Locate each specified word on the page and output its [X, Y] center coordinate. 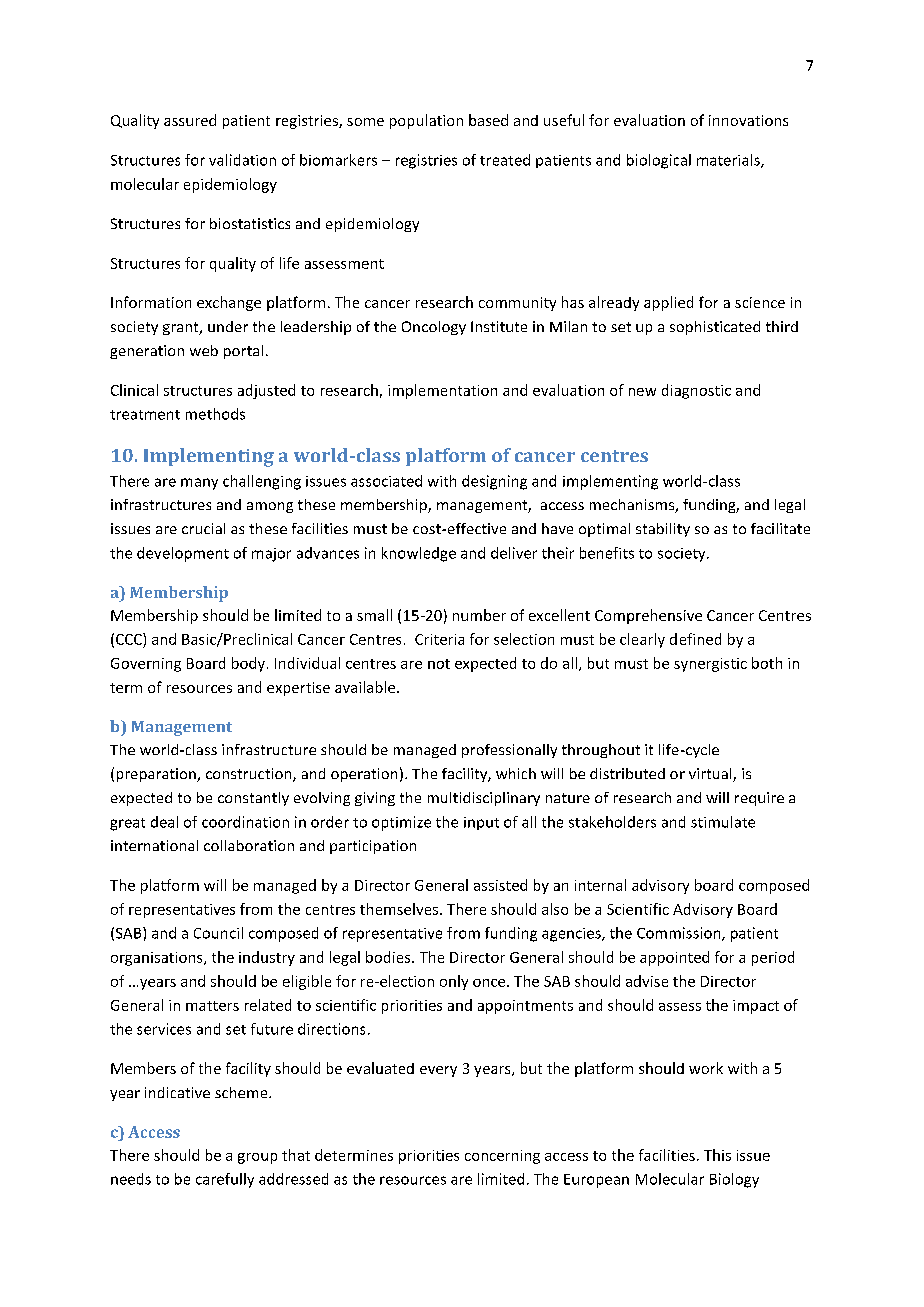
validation [242, 160]
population [426, 121]
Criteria [439, 639]
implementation [442, 391]
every [438, 1071]
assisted [500, 885]
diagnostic [696, 391]
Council [218, 933]
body [248, 664]
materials [729, 161]
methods [215, 414]
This [717, 1155]
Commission [680, 934]
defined [695, 639]
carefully [225, 1180]
